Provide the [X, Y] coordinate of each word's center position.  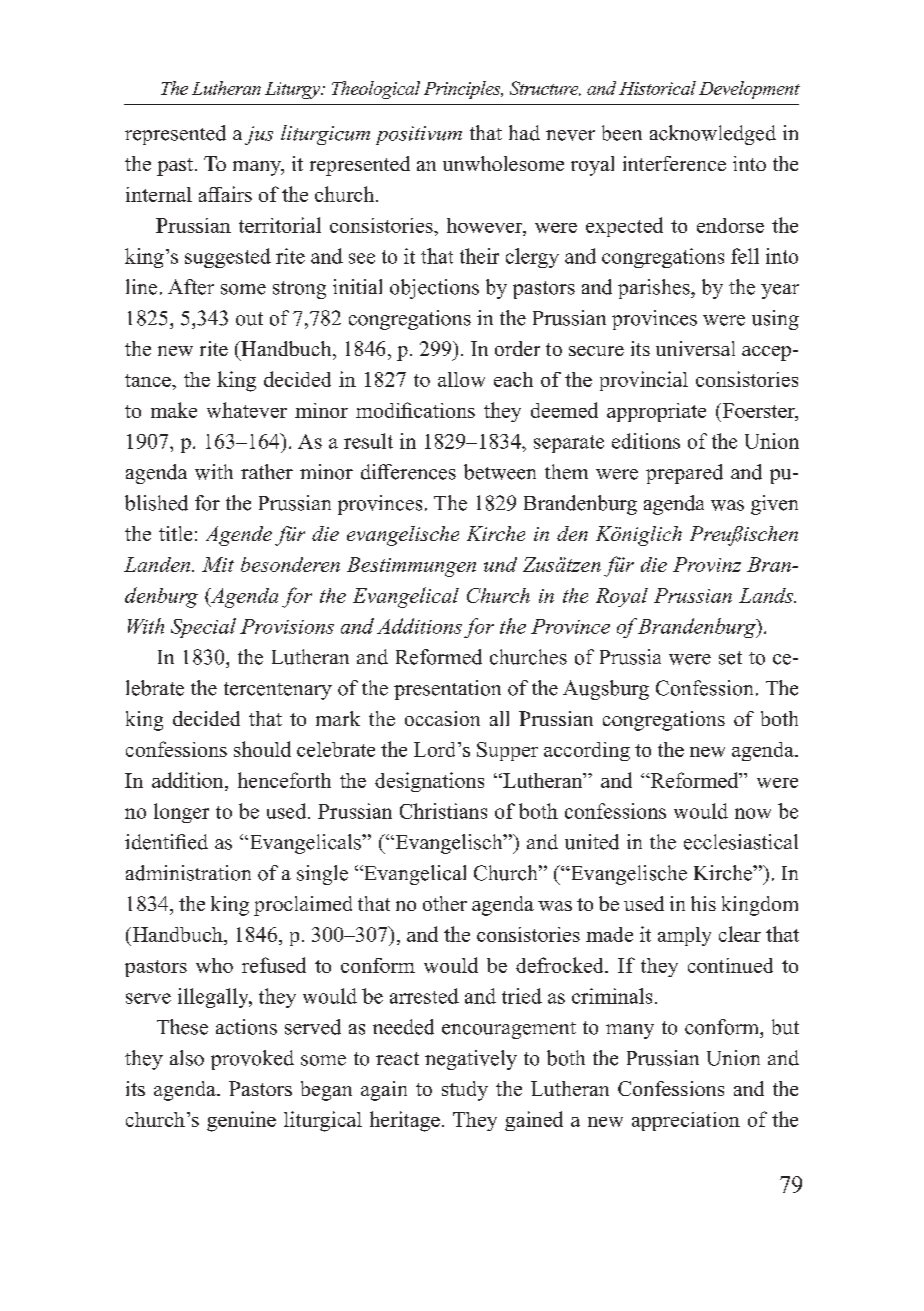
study [465, 1091]
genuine [241, 1121]
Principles [463, 90]
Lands [767, 595]
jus [259, 135]
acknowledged [713, 135]
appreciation [686, 1121]
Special [203, 628]
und [500, 564]
